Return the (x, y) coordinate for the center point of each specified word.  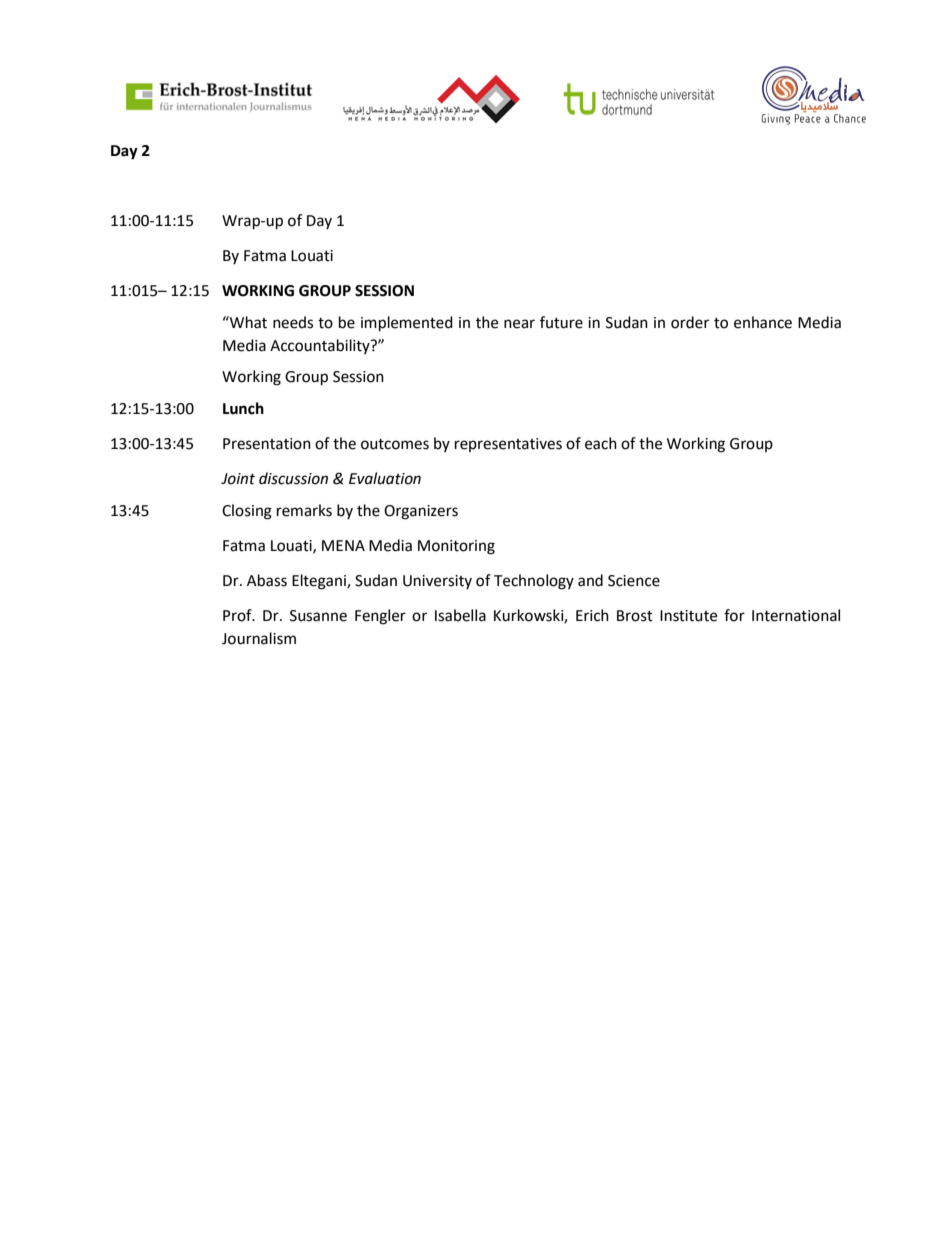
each (601, 443)
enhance (763, 322)
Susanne (318, 616)
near (519, 324)
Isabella (460, 615)
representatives (508, 445)
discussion (293, 478)
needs (293, 322)
